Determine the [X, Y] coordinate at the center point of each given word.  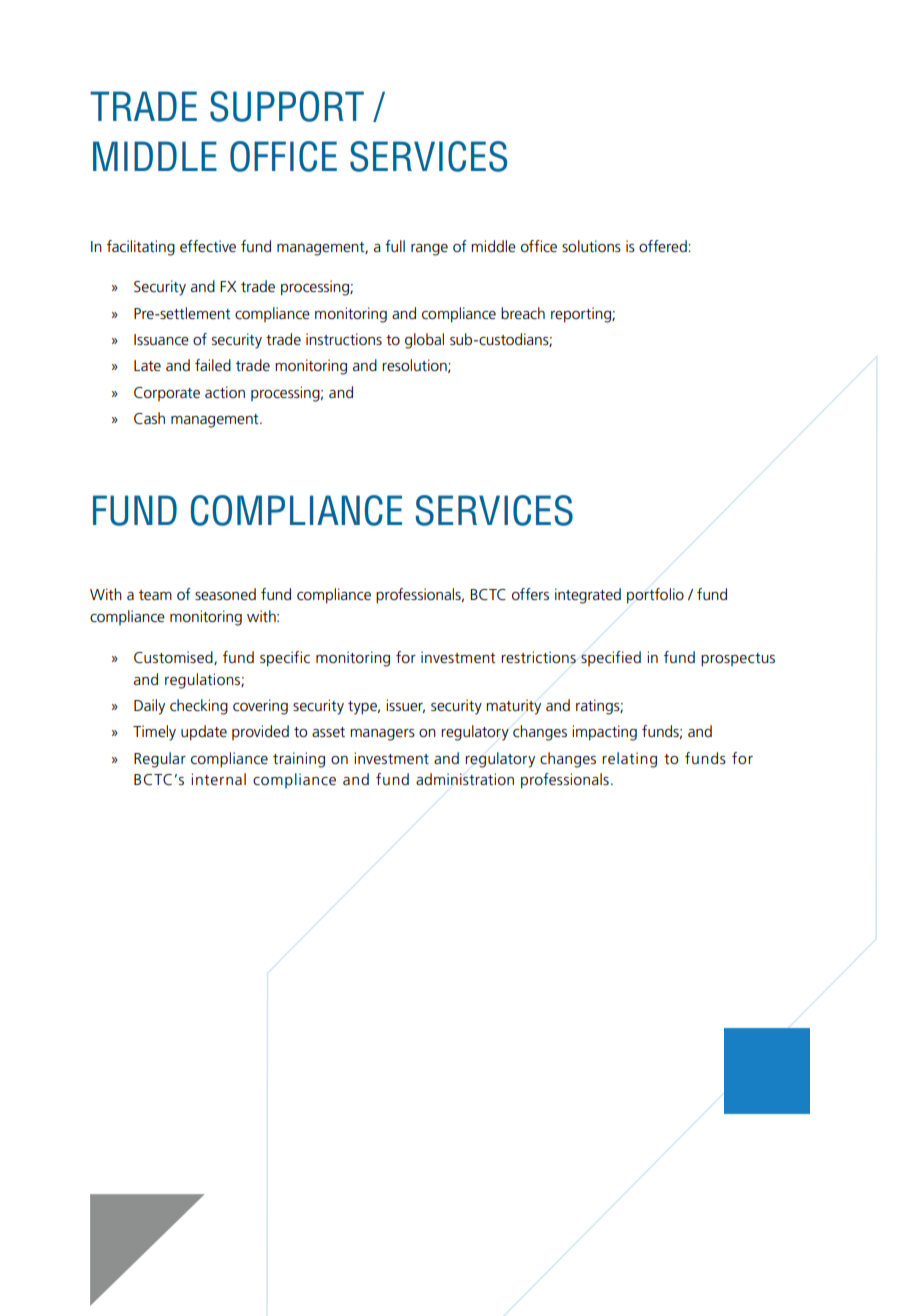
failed [213, 365]
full [395, 246]
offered [664, 246]
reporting [582, 315]
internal [218, 779]
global [424, 341]
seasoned [225, 594]
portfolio [655, 596]
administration [465, 779]
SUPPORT [287, 106]
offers [530, 594]
